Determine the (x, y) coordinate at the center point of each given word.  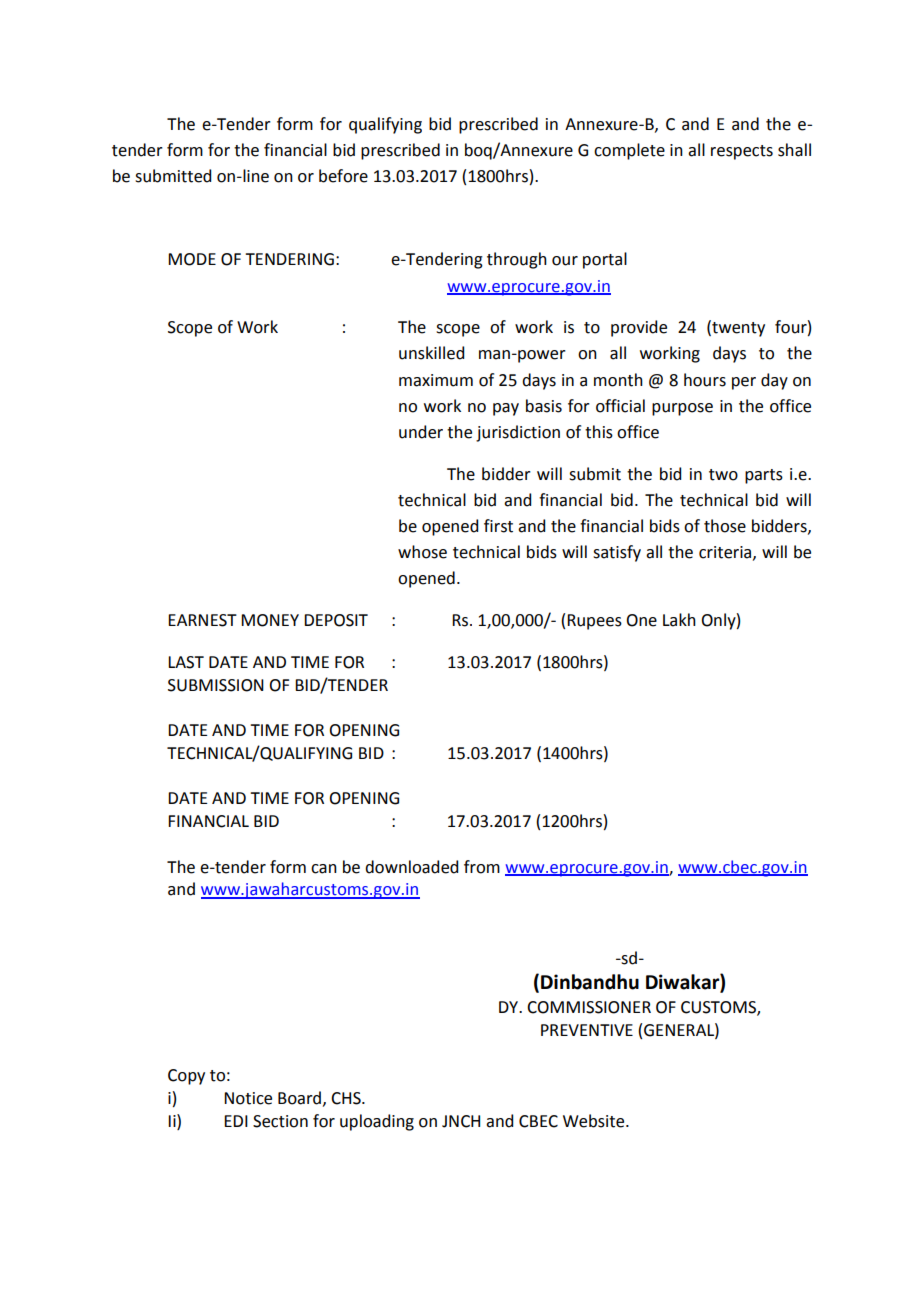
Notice (248, 1098)
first (498, 526)
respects (742, 152)
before (343, 176)
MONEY (270, 620)
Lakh (679, 620)
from (482, 867)
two (723, 475)
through (517, 260)
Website (595, 1121)
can (324, 869)
